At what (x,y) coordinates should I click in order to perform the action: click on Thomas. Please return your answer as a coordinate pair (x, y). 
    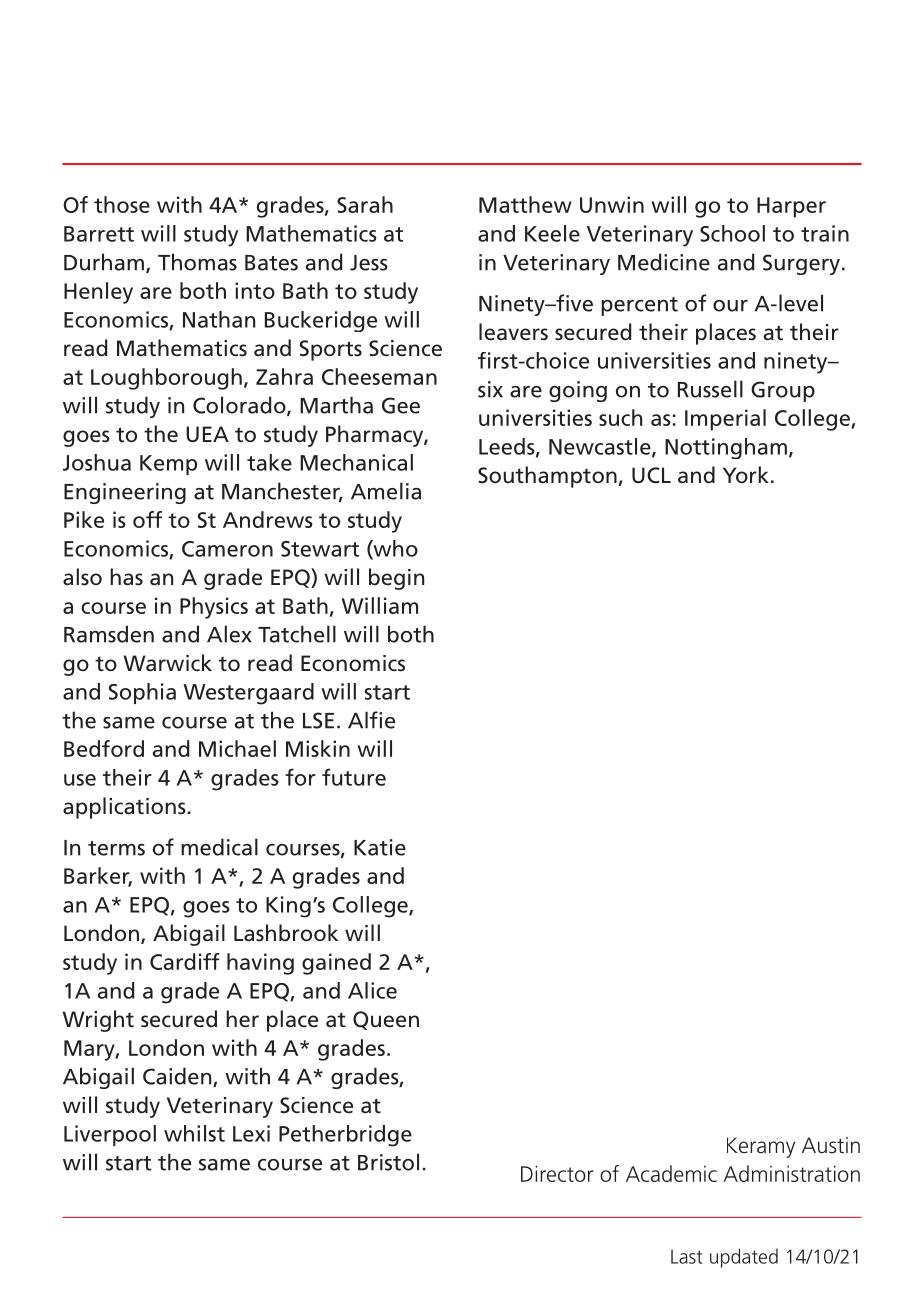
    Looking at the image, I should click on (197, 262).
